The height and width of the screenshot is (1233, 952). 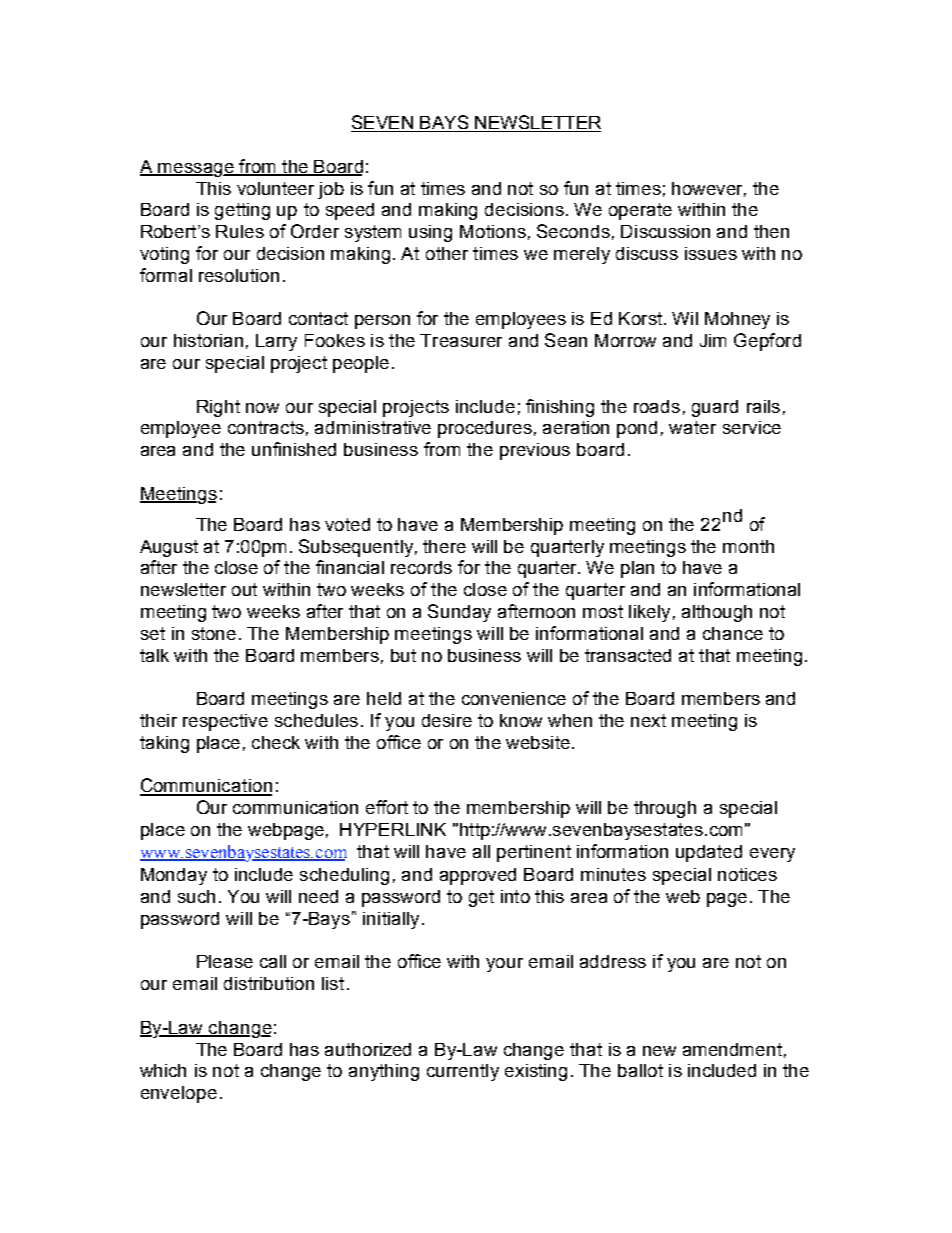 I want to click on which, so click(x=163, y=1070).
